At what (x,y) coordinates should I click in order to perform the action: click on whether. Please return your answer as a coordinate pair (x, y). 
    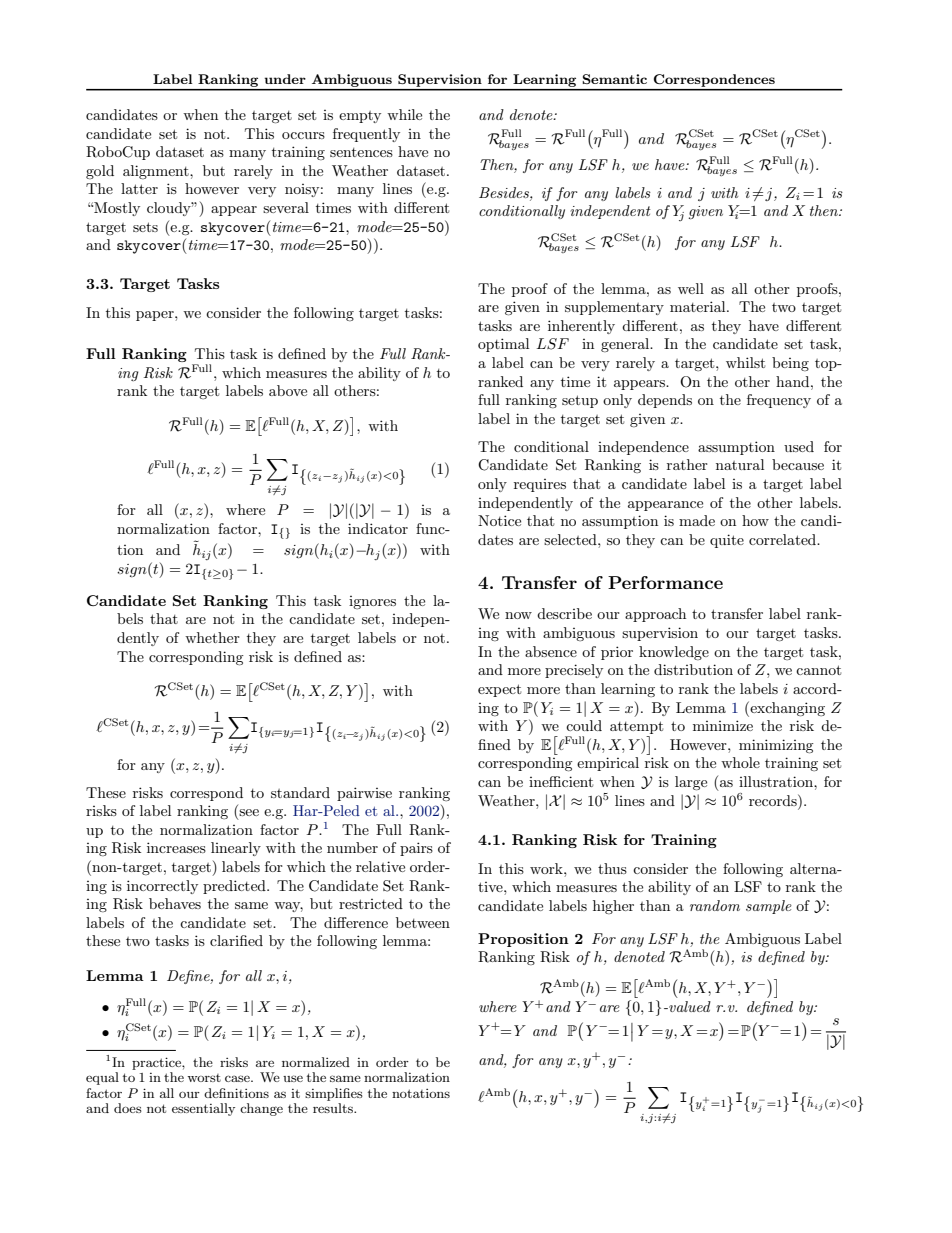
    Looking at the image, I should click on (212, 637).
